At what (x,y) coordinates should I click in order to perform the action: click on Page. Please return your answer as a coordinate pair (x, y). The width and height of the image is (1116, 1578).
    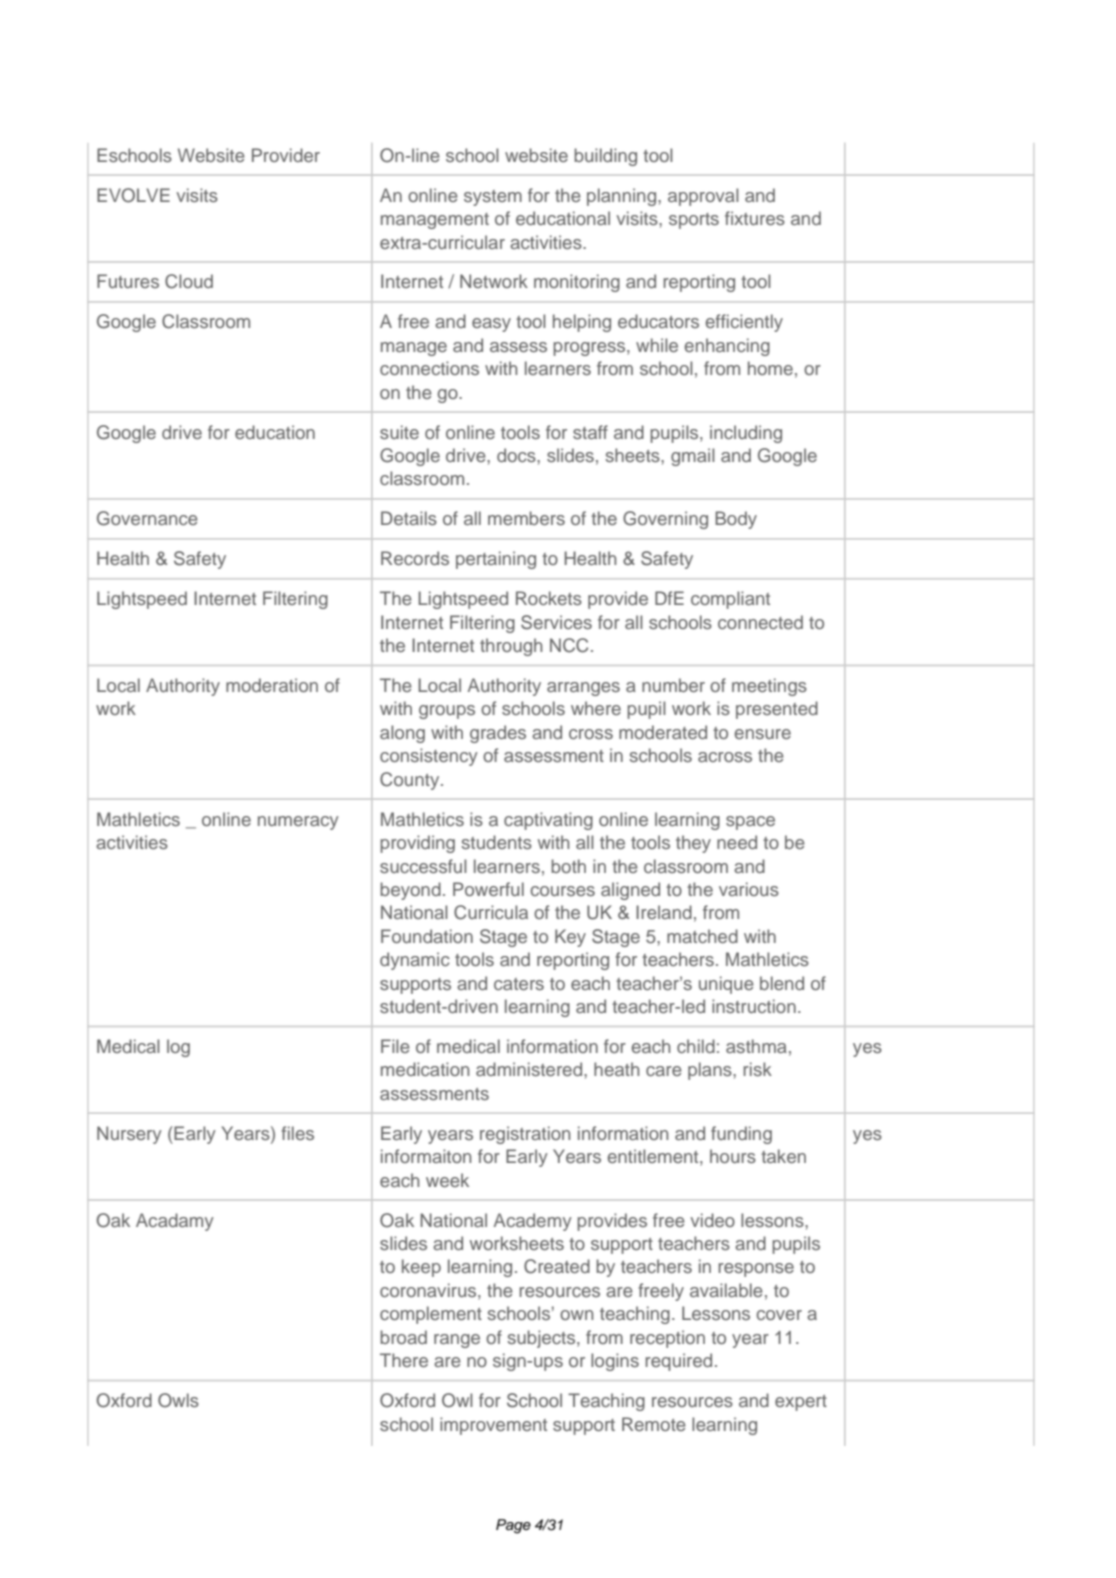
    Looking at the image, I should click on (513, 1526).
